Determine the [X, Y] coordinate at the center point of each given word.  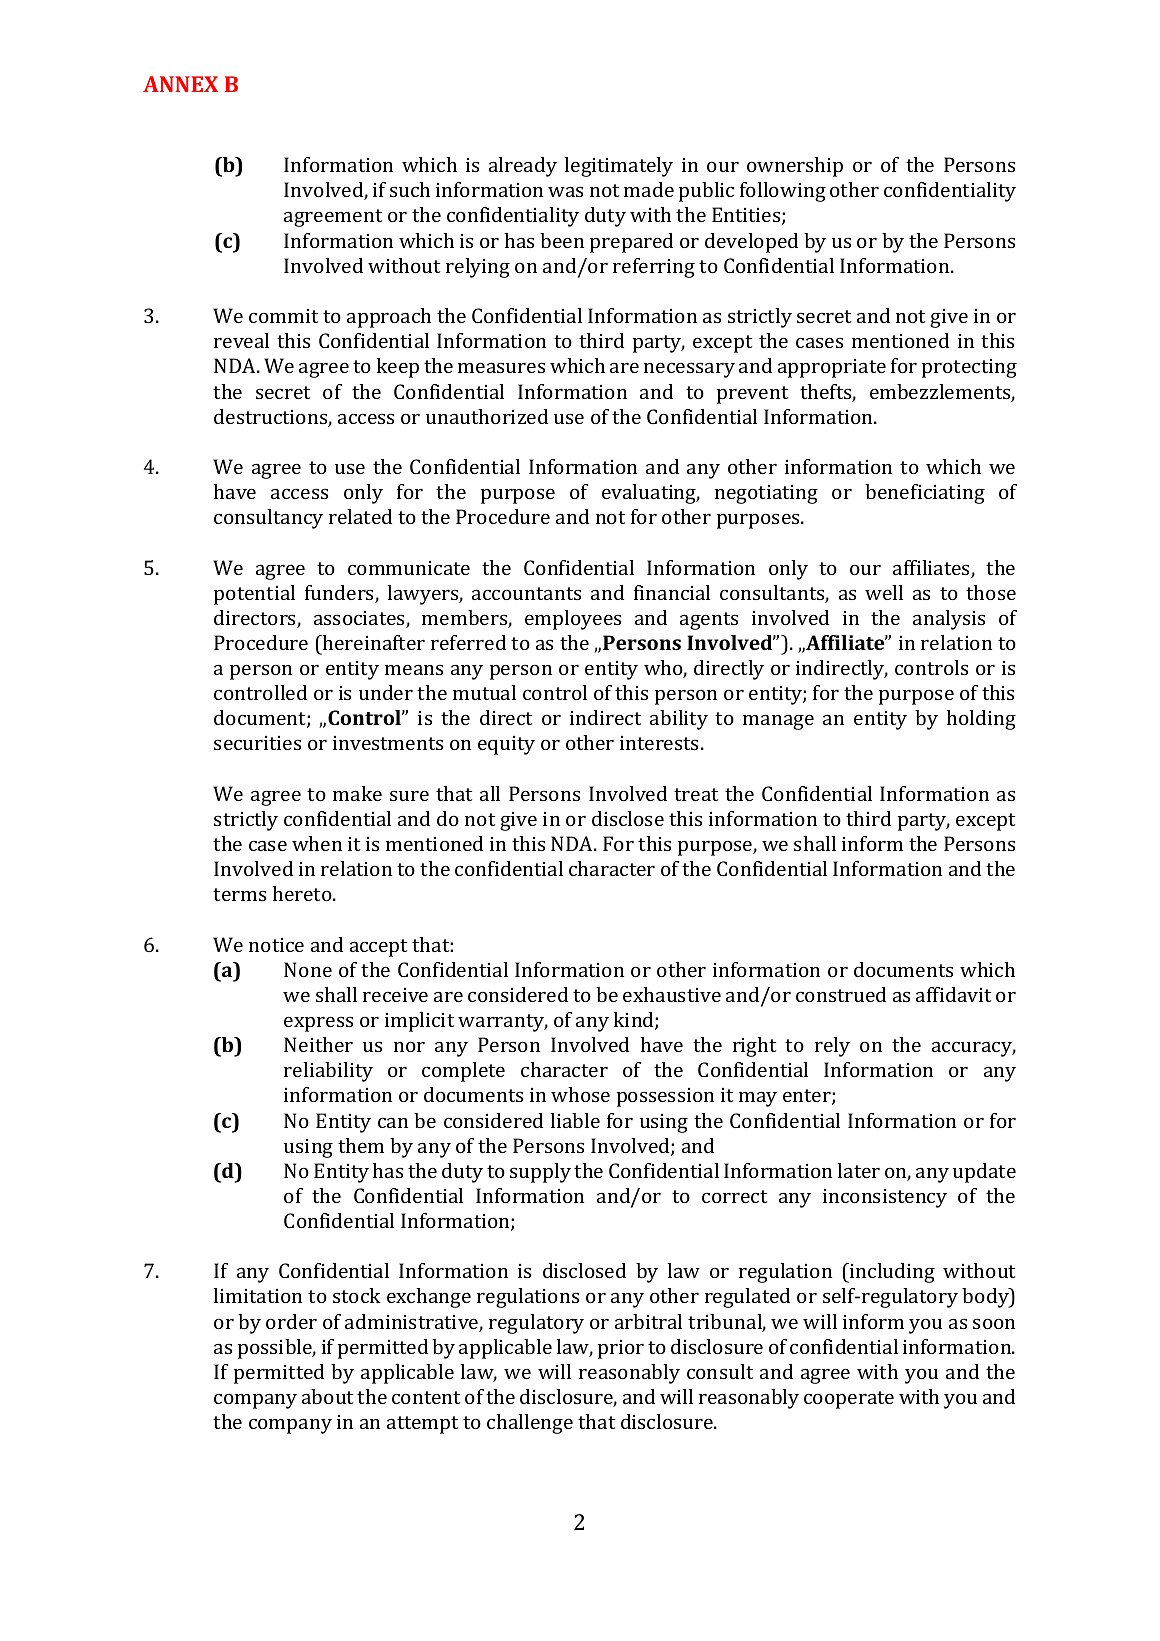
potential [254, 595]
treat [696, 794]
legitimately [618, 167]
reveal [241, 340]
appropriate [832, 368]
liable [575, 1120]
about [327, 1396]
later [858, 1170]
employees [573, 620]
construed [841, 994]
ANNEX [180, 84]
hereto [303, 893]
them [361, 1145]
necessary [689, 370]
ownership [795, 167]
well [884, 592]
